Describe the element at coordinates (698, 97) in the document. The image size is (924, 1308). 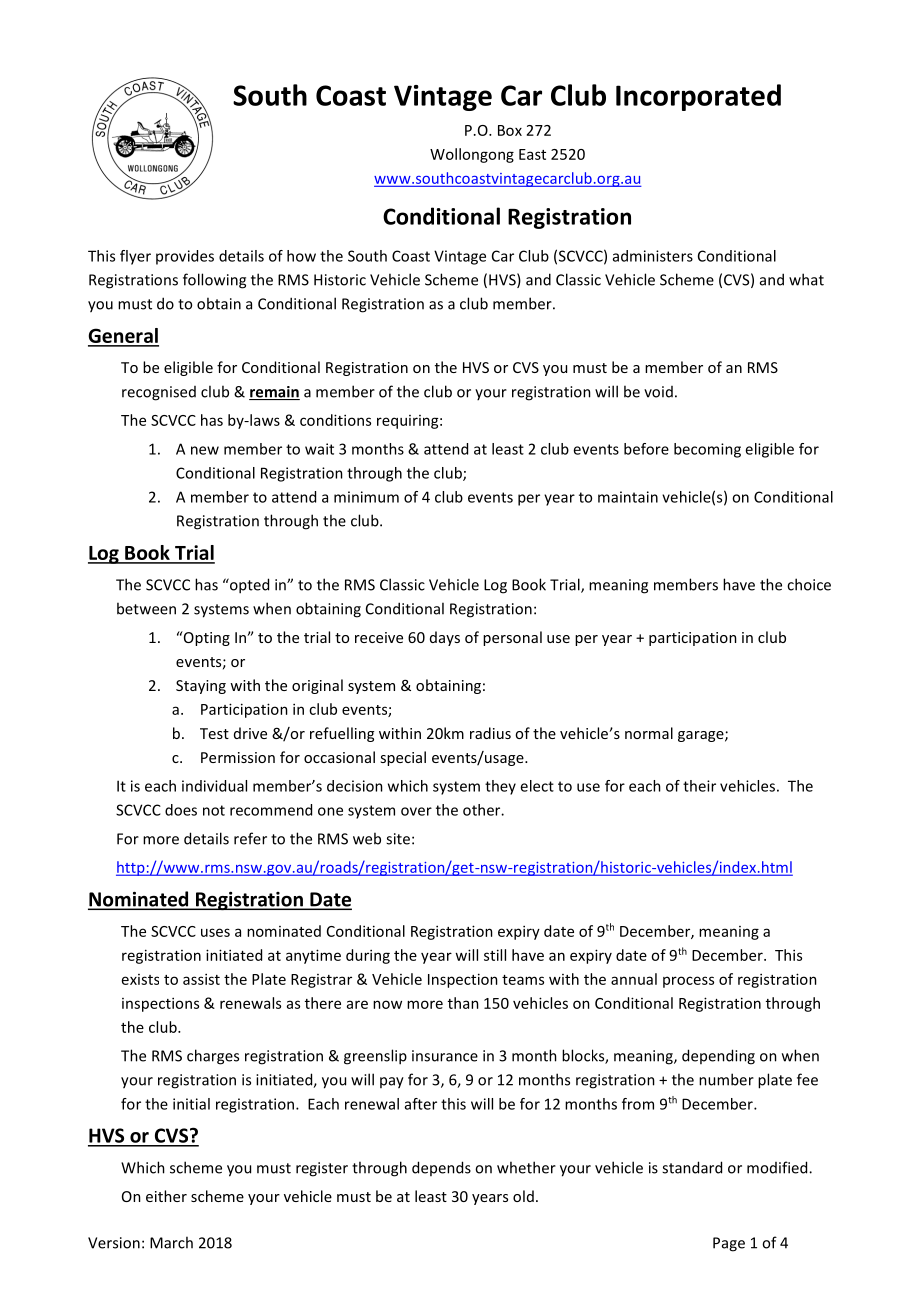
I see `Incorporated` at that location.
